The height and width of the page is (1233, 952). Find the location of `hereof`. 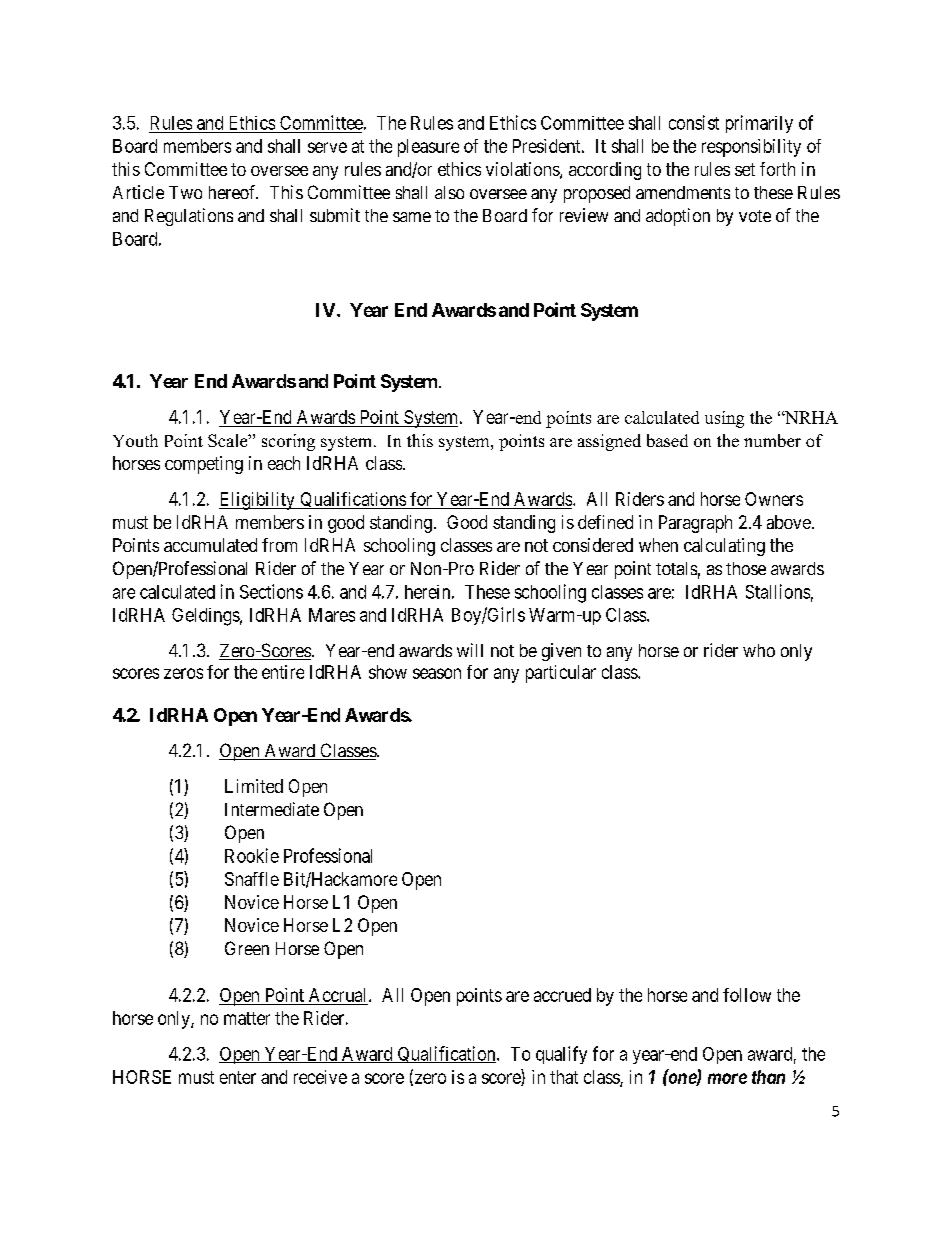

hereof is located at coordinates (233, 192).
